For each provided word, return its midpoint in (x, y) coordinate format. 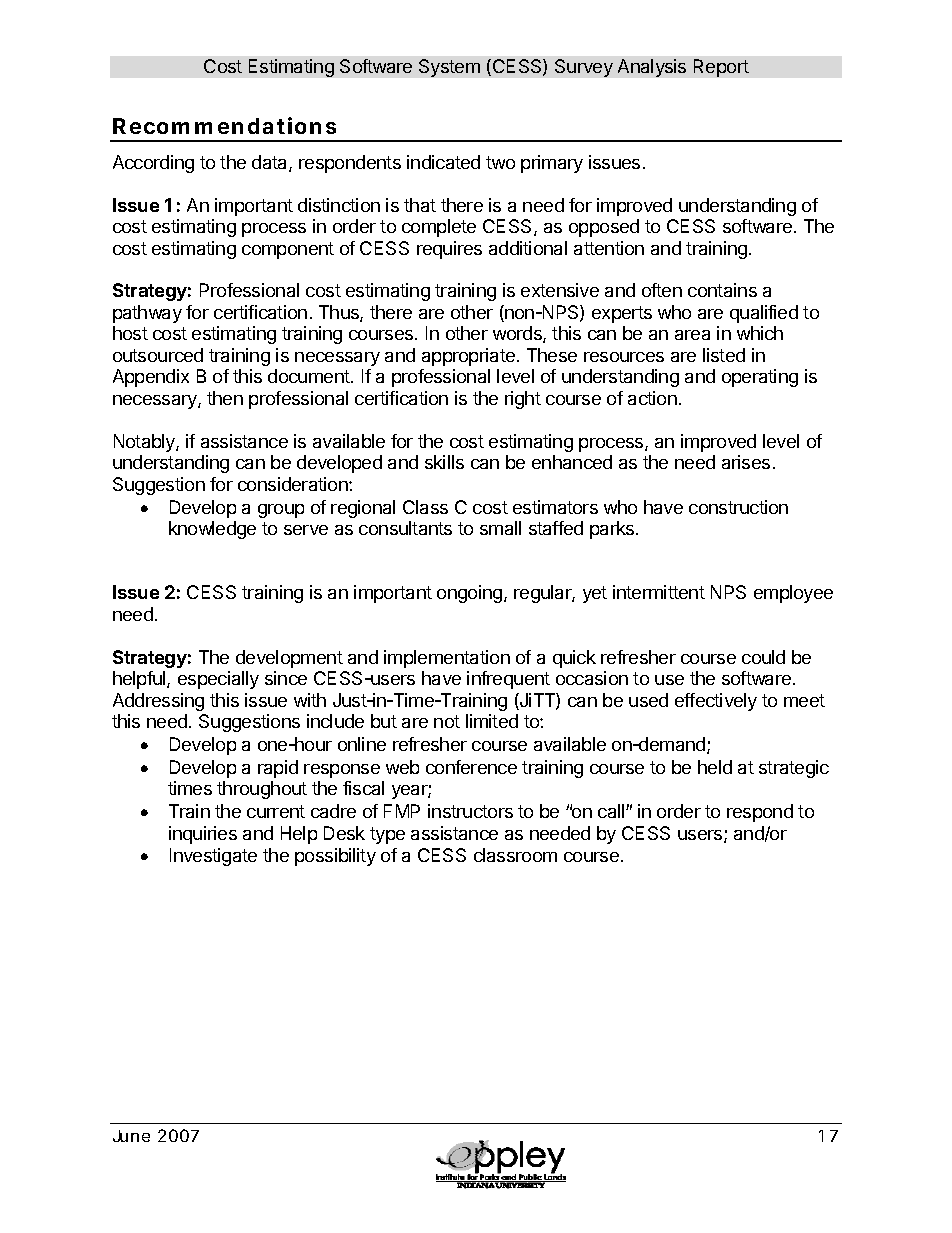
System (449, 68)
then (225, 398)
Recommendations (224, 125)
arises (746, 462)
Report (721, 68)
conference (471, 767)
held (715, 767)
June (131, 1136)
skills (444, 462)
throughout (262, 790)
